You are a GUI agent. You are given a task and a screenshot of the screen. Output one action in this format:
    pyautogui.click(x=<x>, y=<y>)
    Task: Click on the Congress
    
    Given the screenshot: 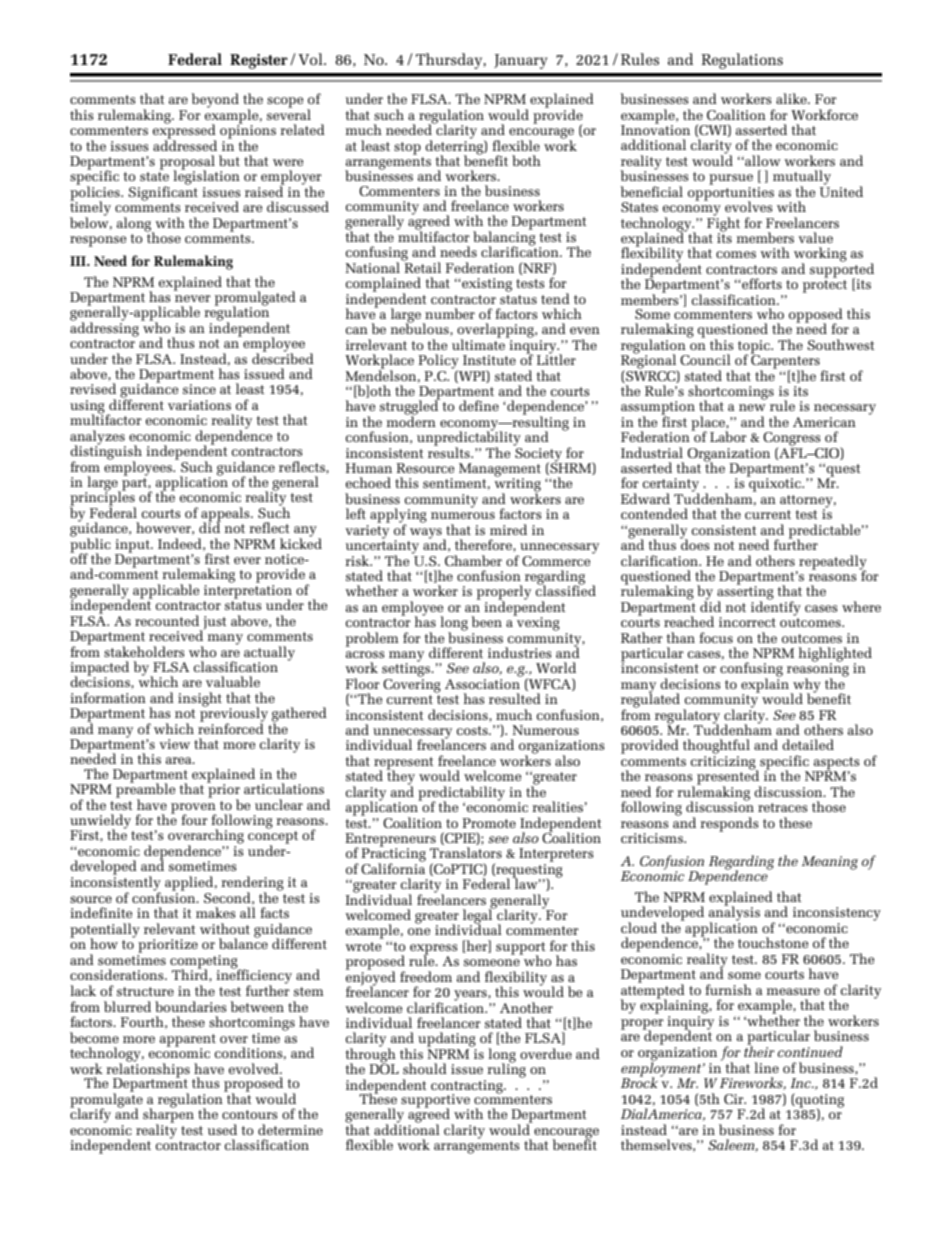 What is the action you would take?
    pyautogui.click(x=792, y=440)
